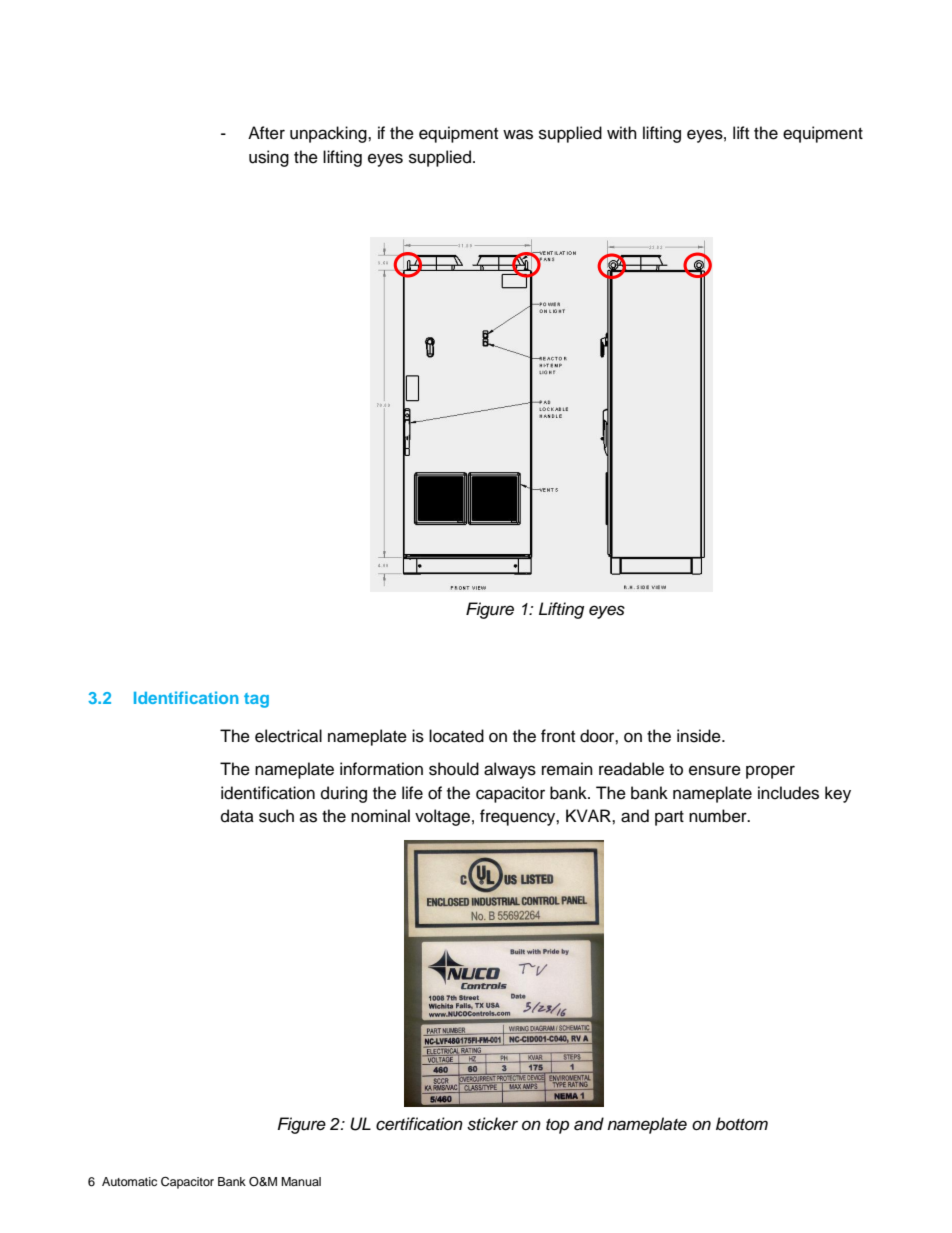  Describe the element at coordinates (700, 736) in the screenshot. I see `inside` at that location.
